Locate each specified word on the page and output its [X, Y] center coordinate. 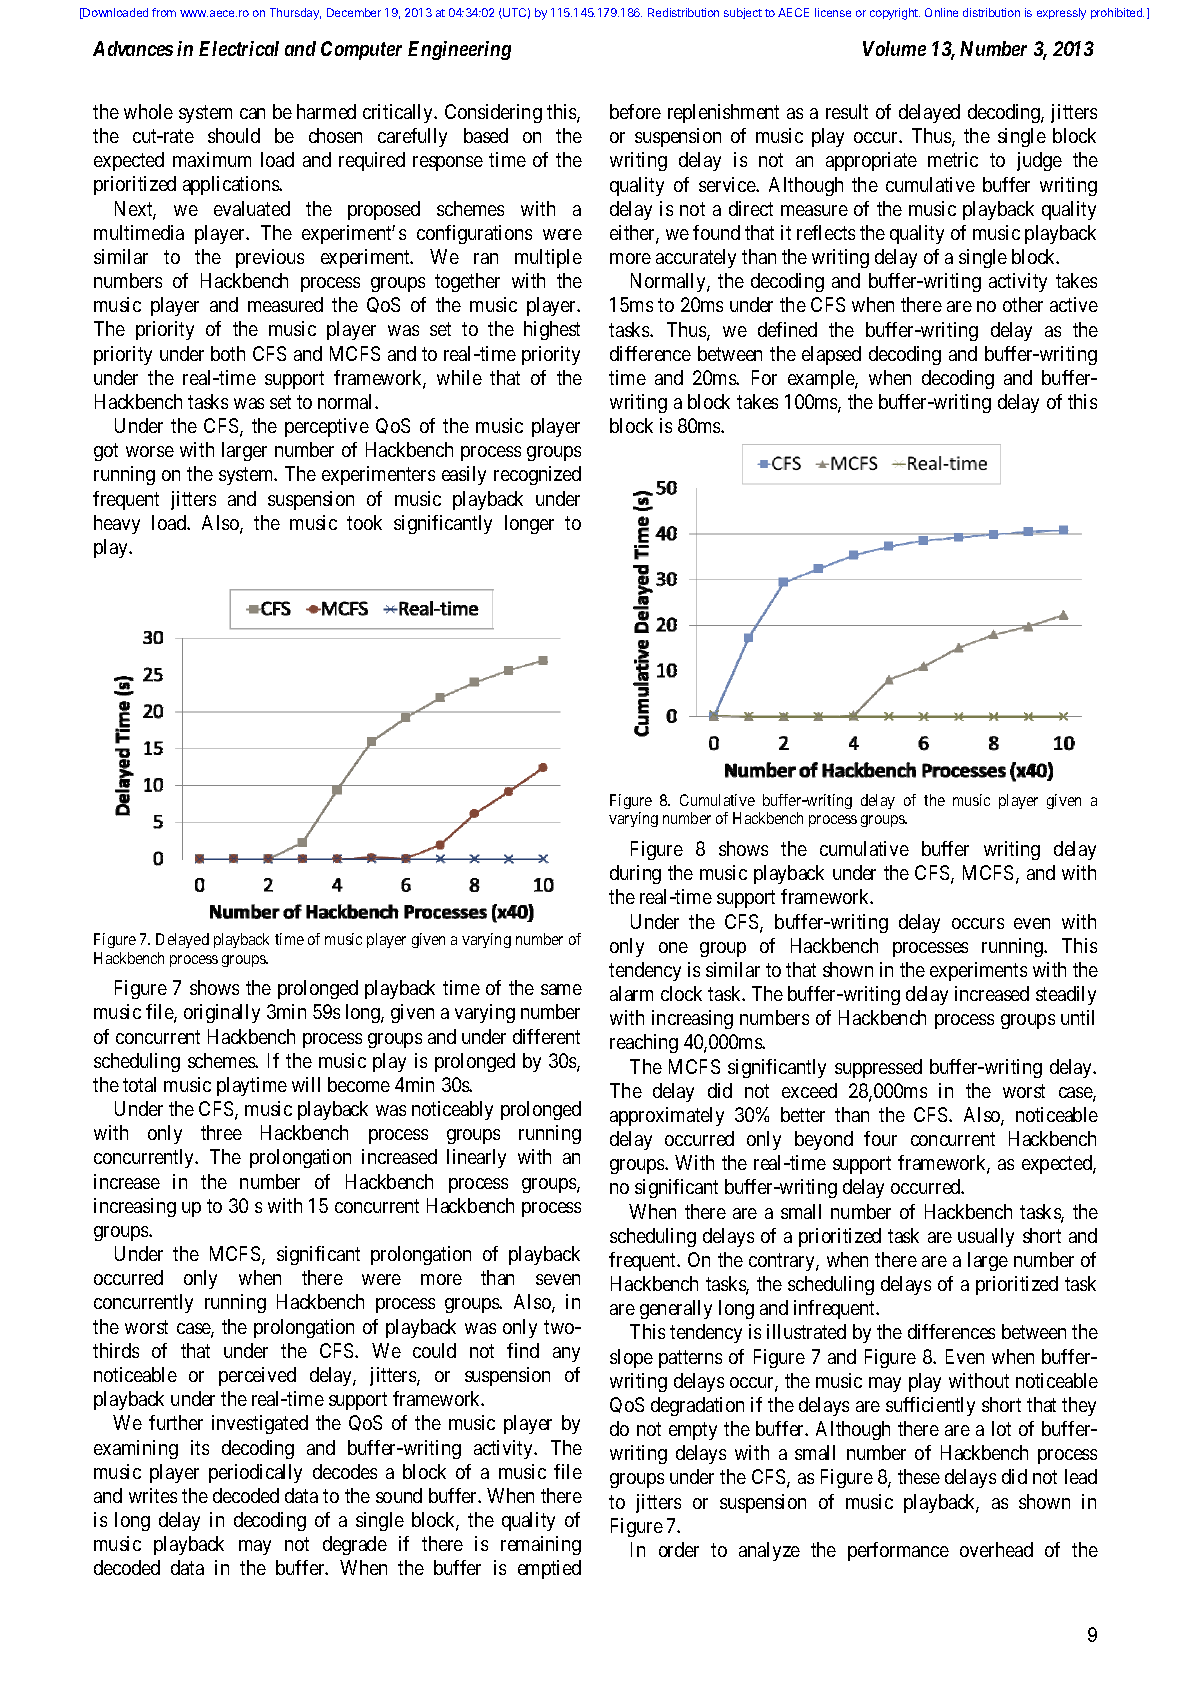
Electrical [239, 48]
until [1077, 1017]
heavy [117, 524]
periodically [255, 1473]
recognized [537, 475]
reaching [644, 1043]
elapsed [831, 355]
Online [941, 12]
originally [222, 1013]
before [635, 111]
